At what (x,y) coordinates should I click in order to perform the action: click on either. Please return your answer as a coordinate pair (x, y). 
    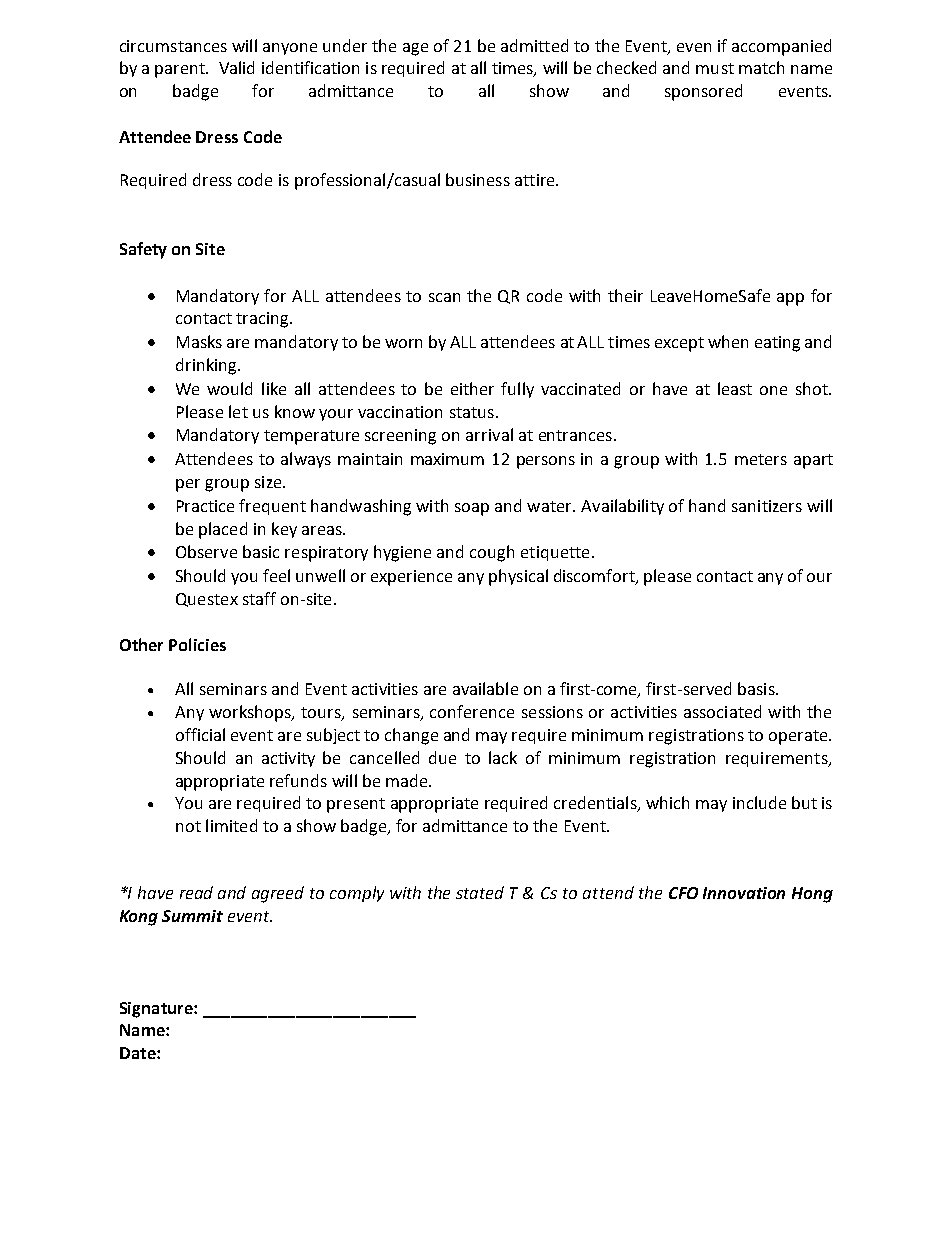
    Looking at the image, I should click on (472, 388).
